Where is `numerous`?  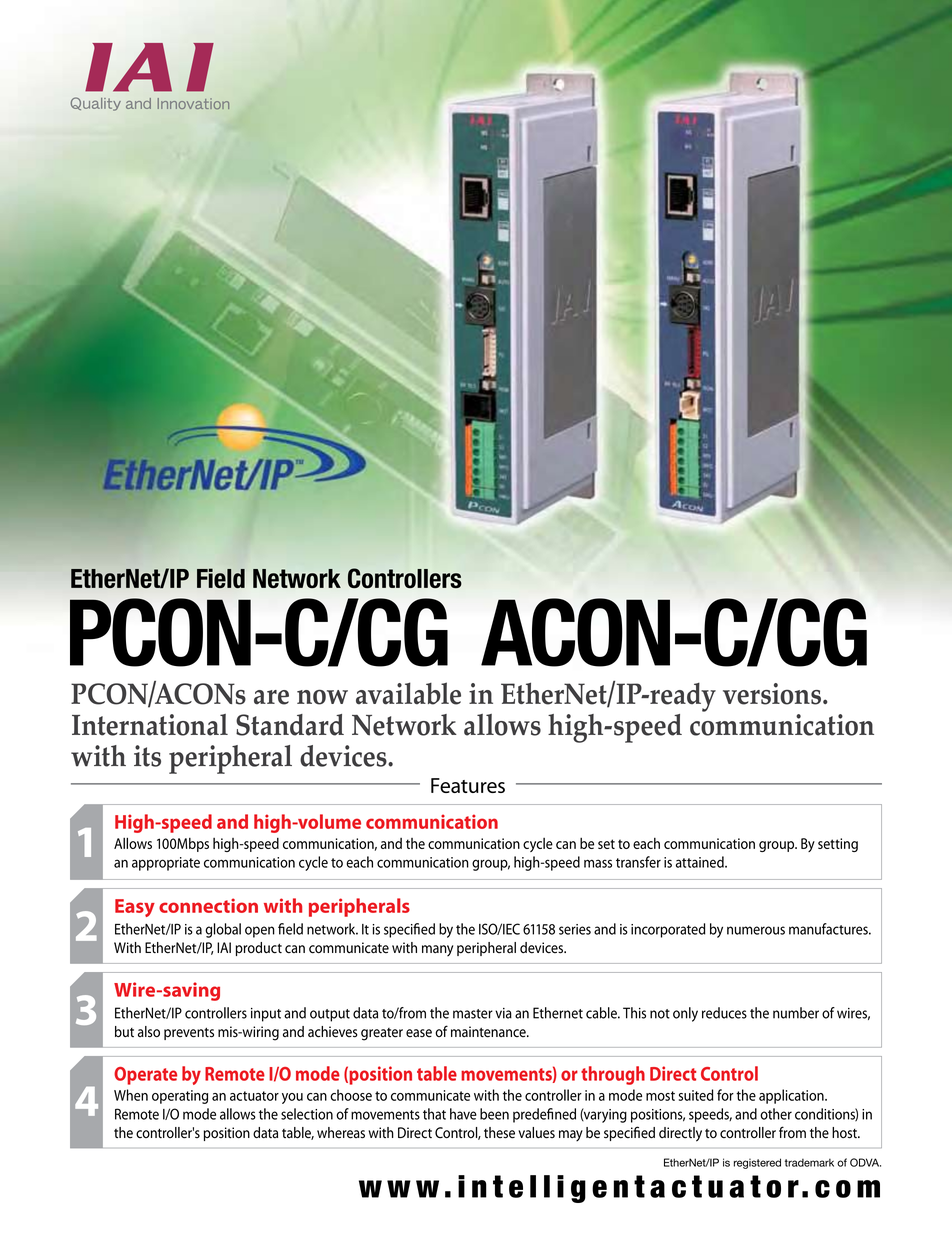
numerous is located at coordinates (756, 930).
